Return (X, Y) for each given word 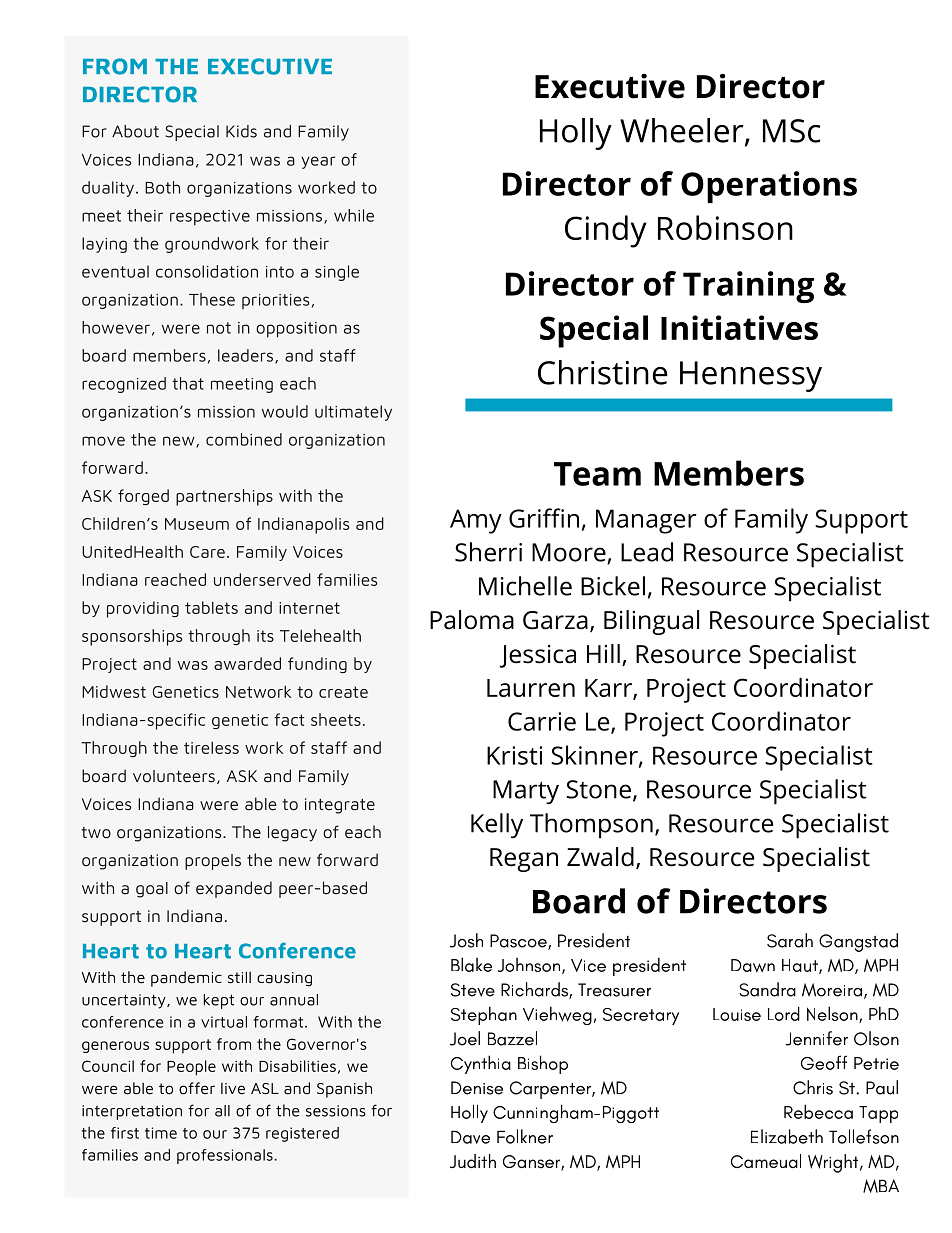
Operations (769, 187)
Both (162, 187)
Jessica (538, 656)
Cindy (606, 231)
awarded (247, 663)
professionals (225, 1156)
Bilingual (651, 622)
